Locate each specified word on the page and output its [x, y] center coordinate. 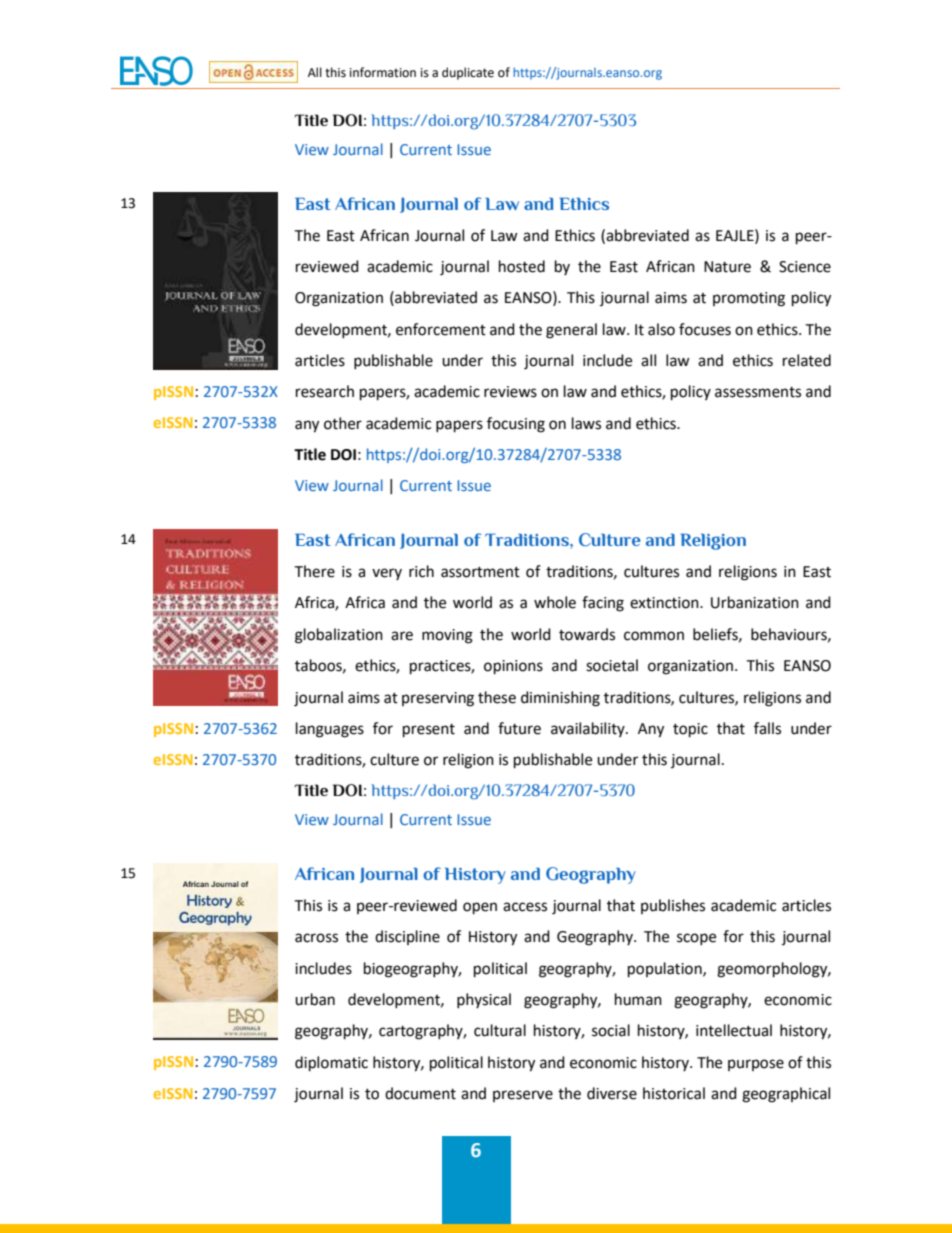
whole [555, 602]
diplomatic [331, 1064]
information [383, 72]
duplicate [468, 73]
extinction [665, 603]
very [387, 574]
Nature [727, 267]
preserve [523, 1096]
